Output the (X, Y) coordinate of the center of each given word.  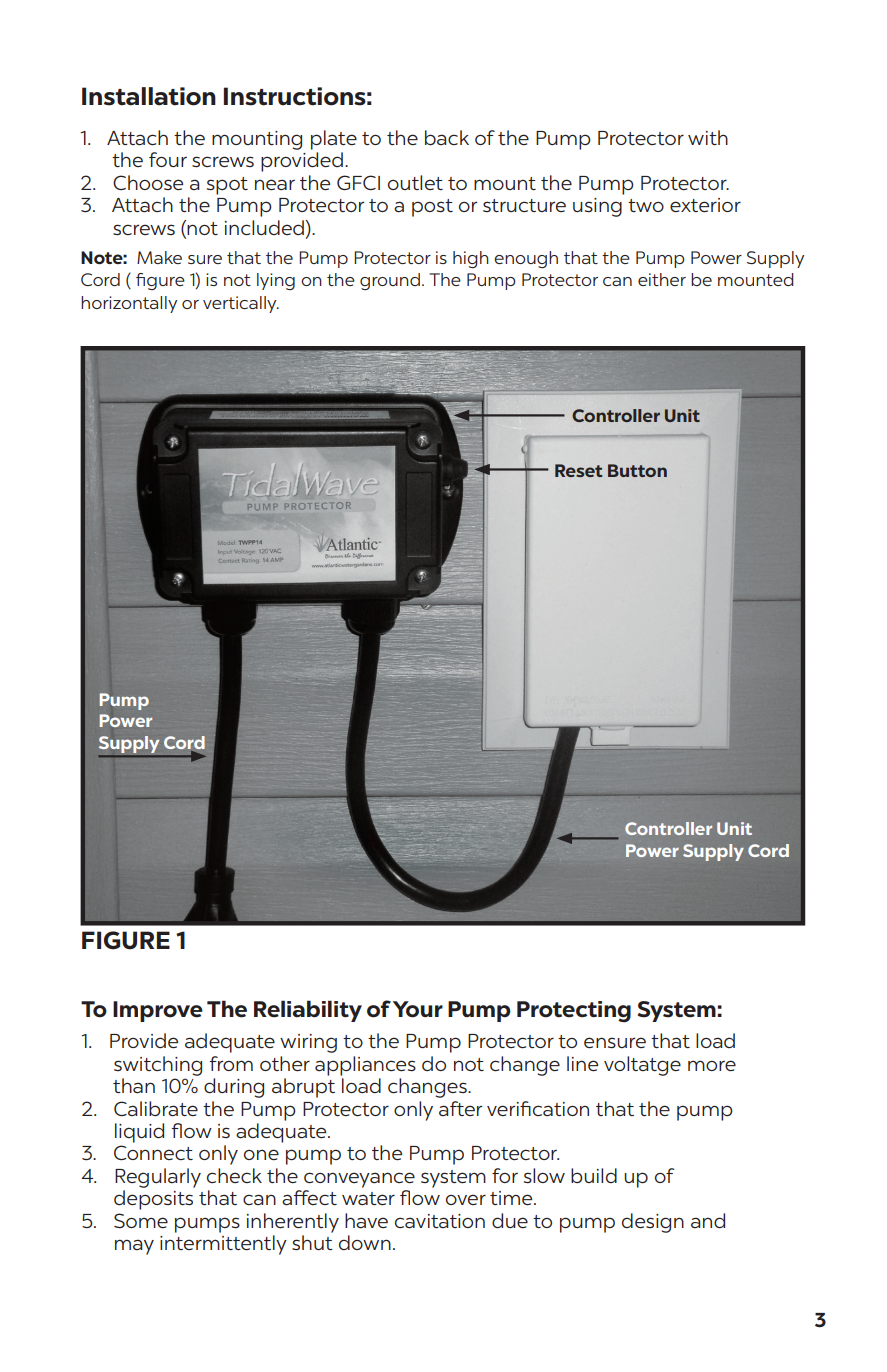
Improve (158, 1011)
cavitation (440, 1221)
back (447, 137)
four (168, 159)
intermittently (223, 1245)
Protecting (574, 1012)
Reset (579, 470)
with (708, 137)
